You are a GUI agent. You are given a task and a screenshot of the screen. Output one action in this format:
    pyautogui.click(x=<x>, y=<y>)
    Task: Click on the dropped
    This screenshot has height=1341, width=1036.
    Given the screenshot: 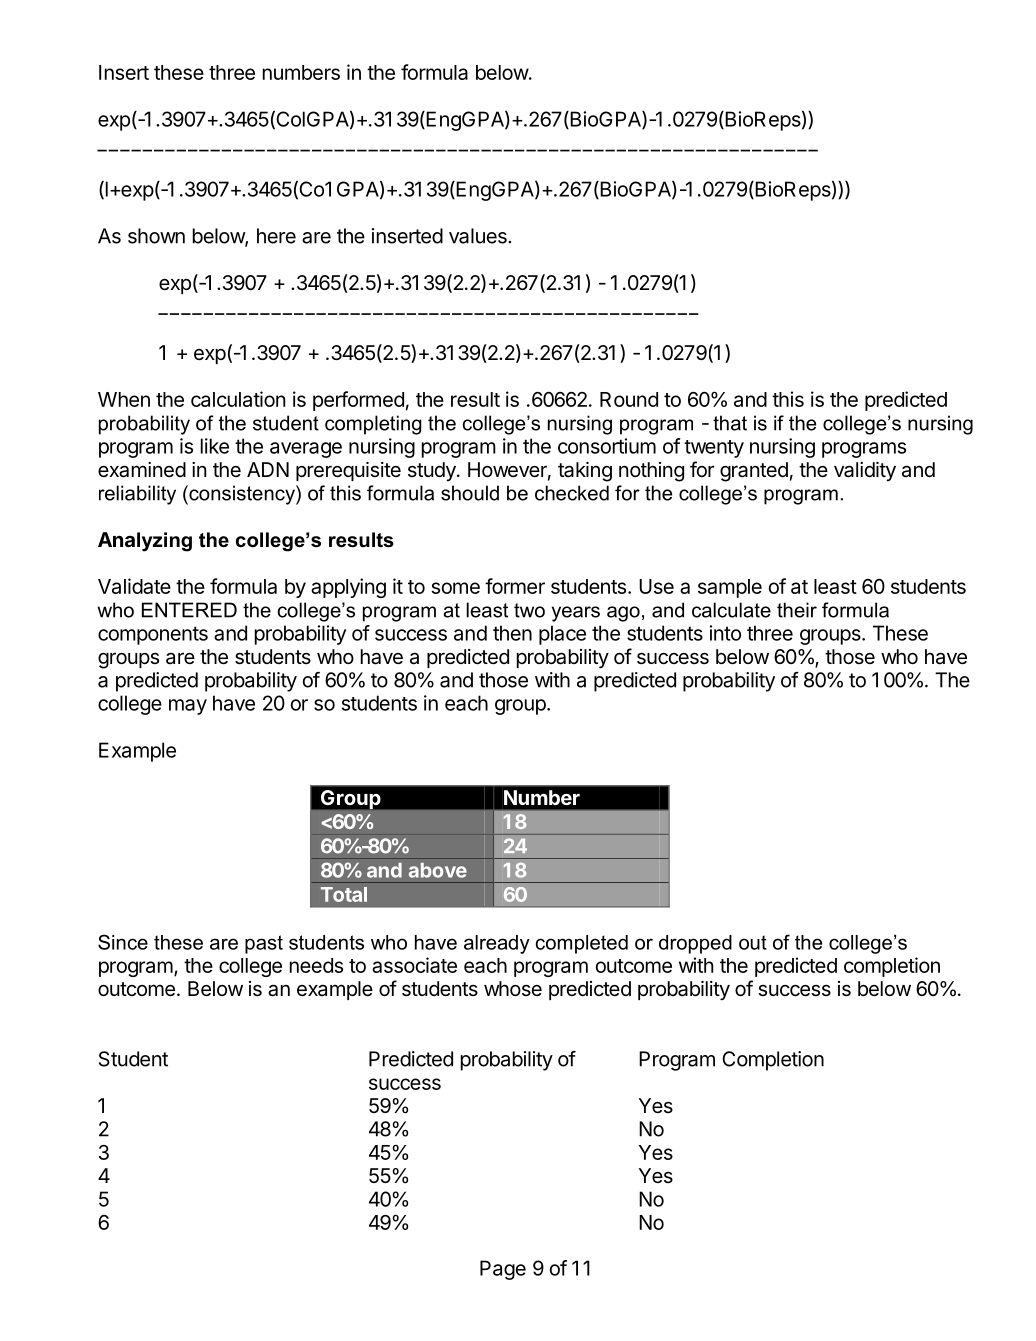 What is the action you would take?
    pyautogui.click(x=695, y=944)
